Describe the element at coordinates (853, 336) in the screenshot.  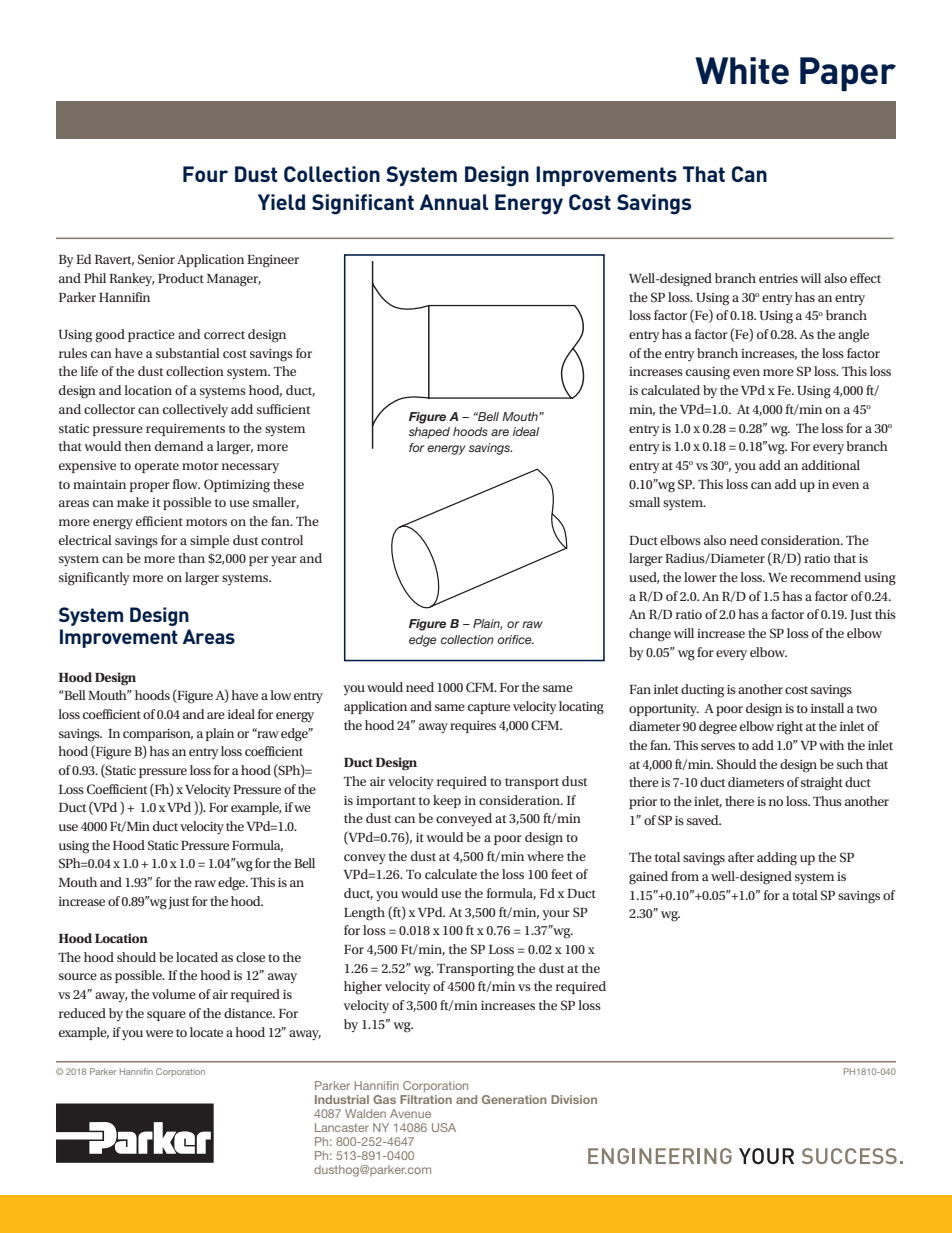
I see `angle` at that location.
